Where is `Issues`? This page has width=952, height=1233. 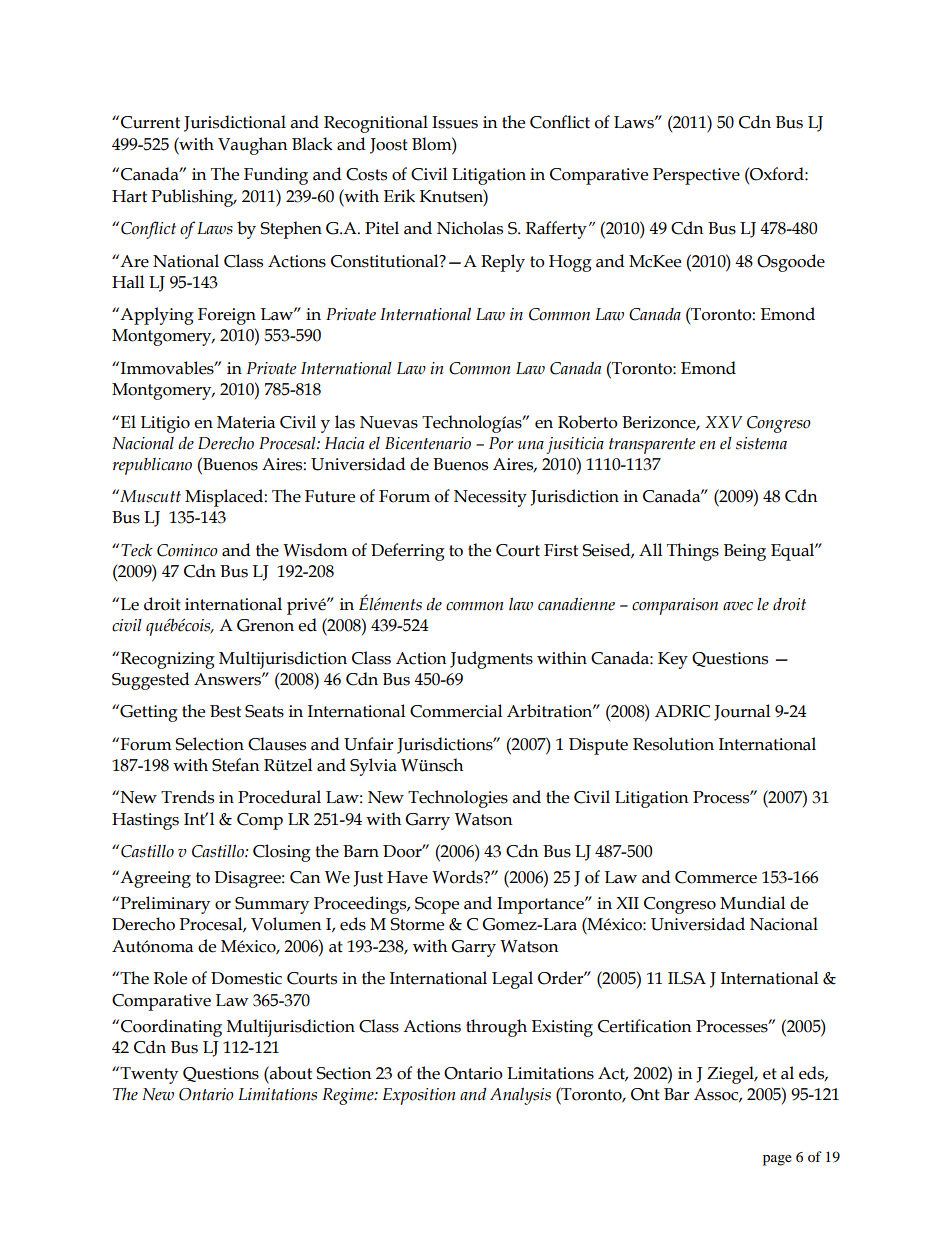
Issues is located at coordinates (455, 122).
